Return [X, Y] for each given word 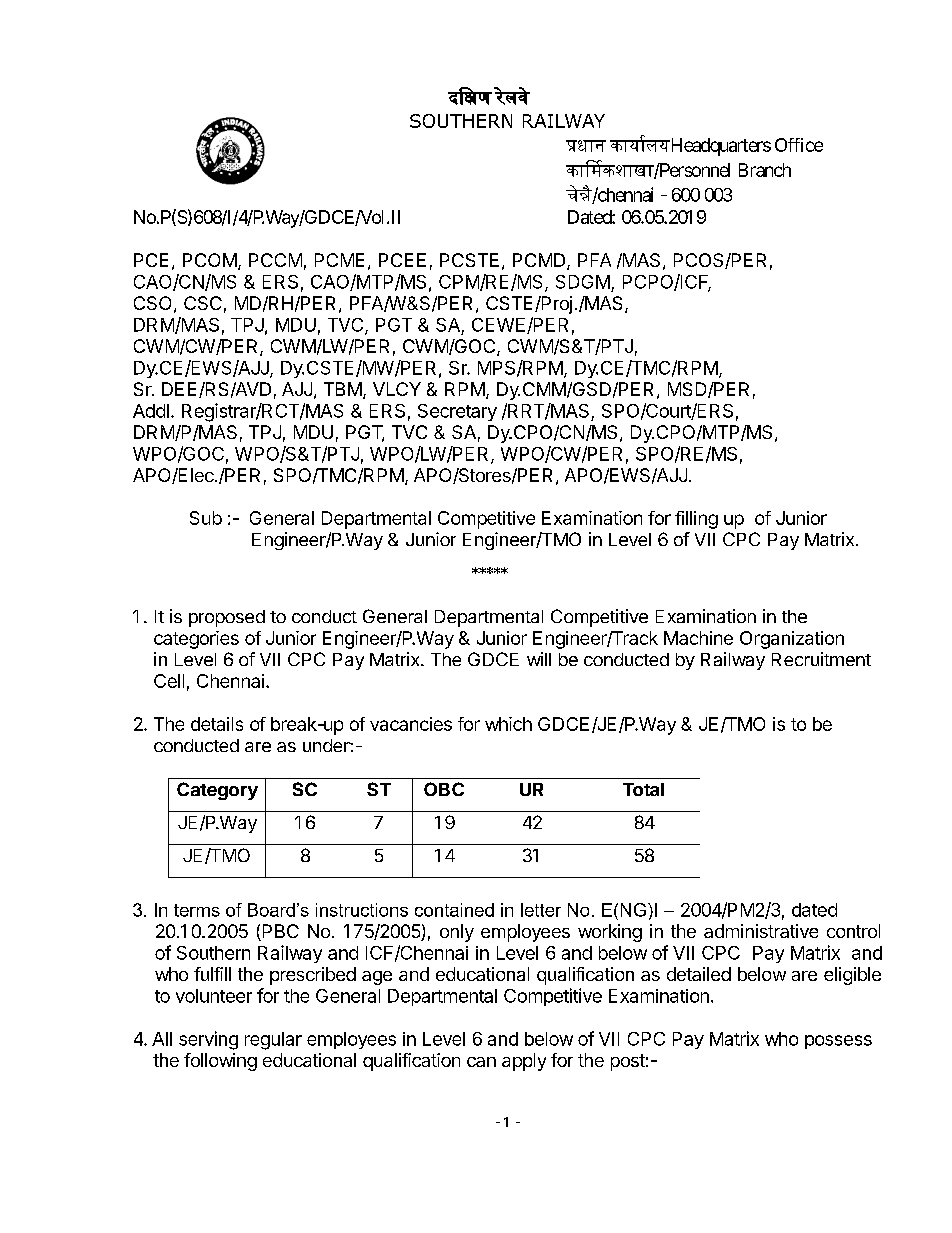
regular [273, 1041]
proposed [227, 618]
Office [799, 145]
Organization [792, 640]
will [539, 659]
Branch [765, 170]
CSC [203, 303]
